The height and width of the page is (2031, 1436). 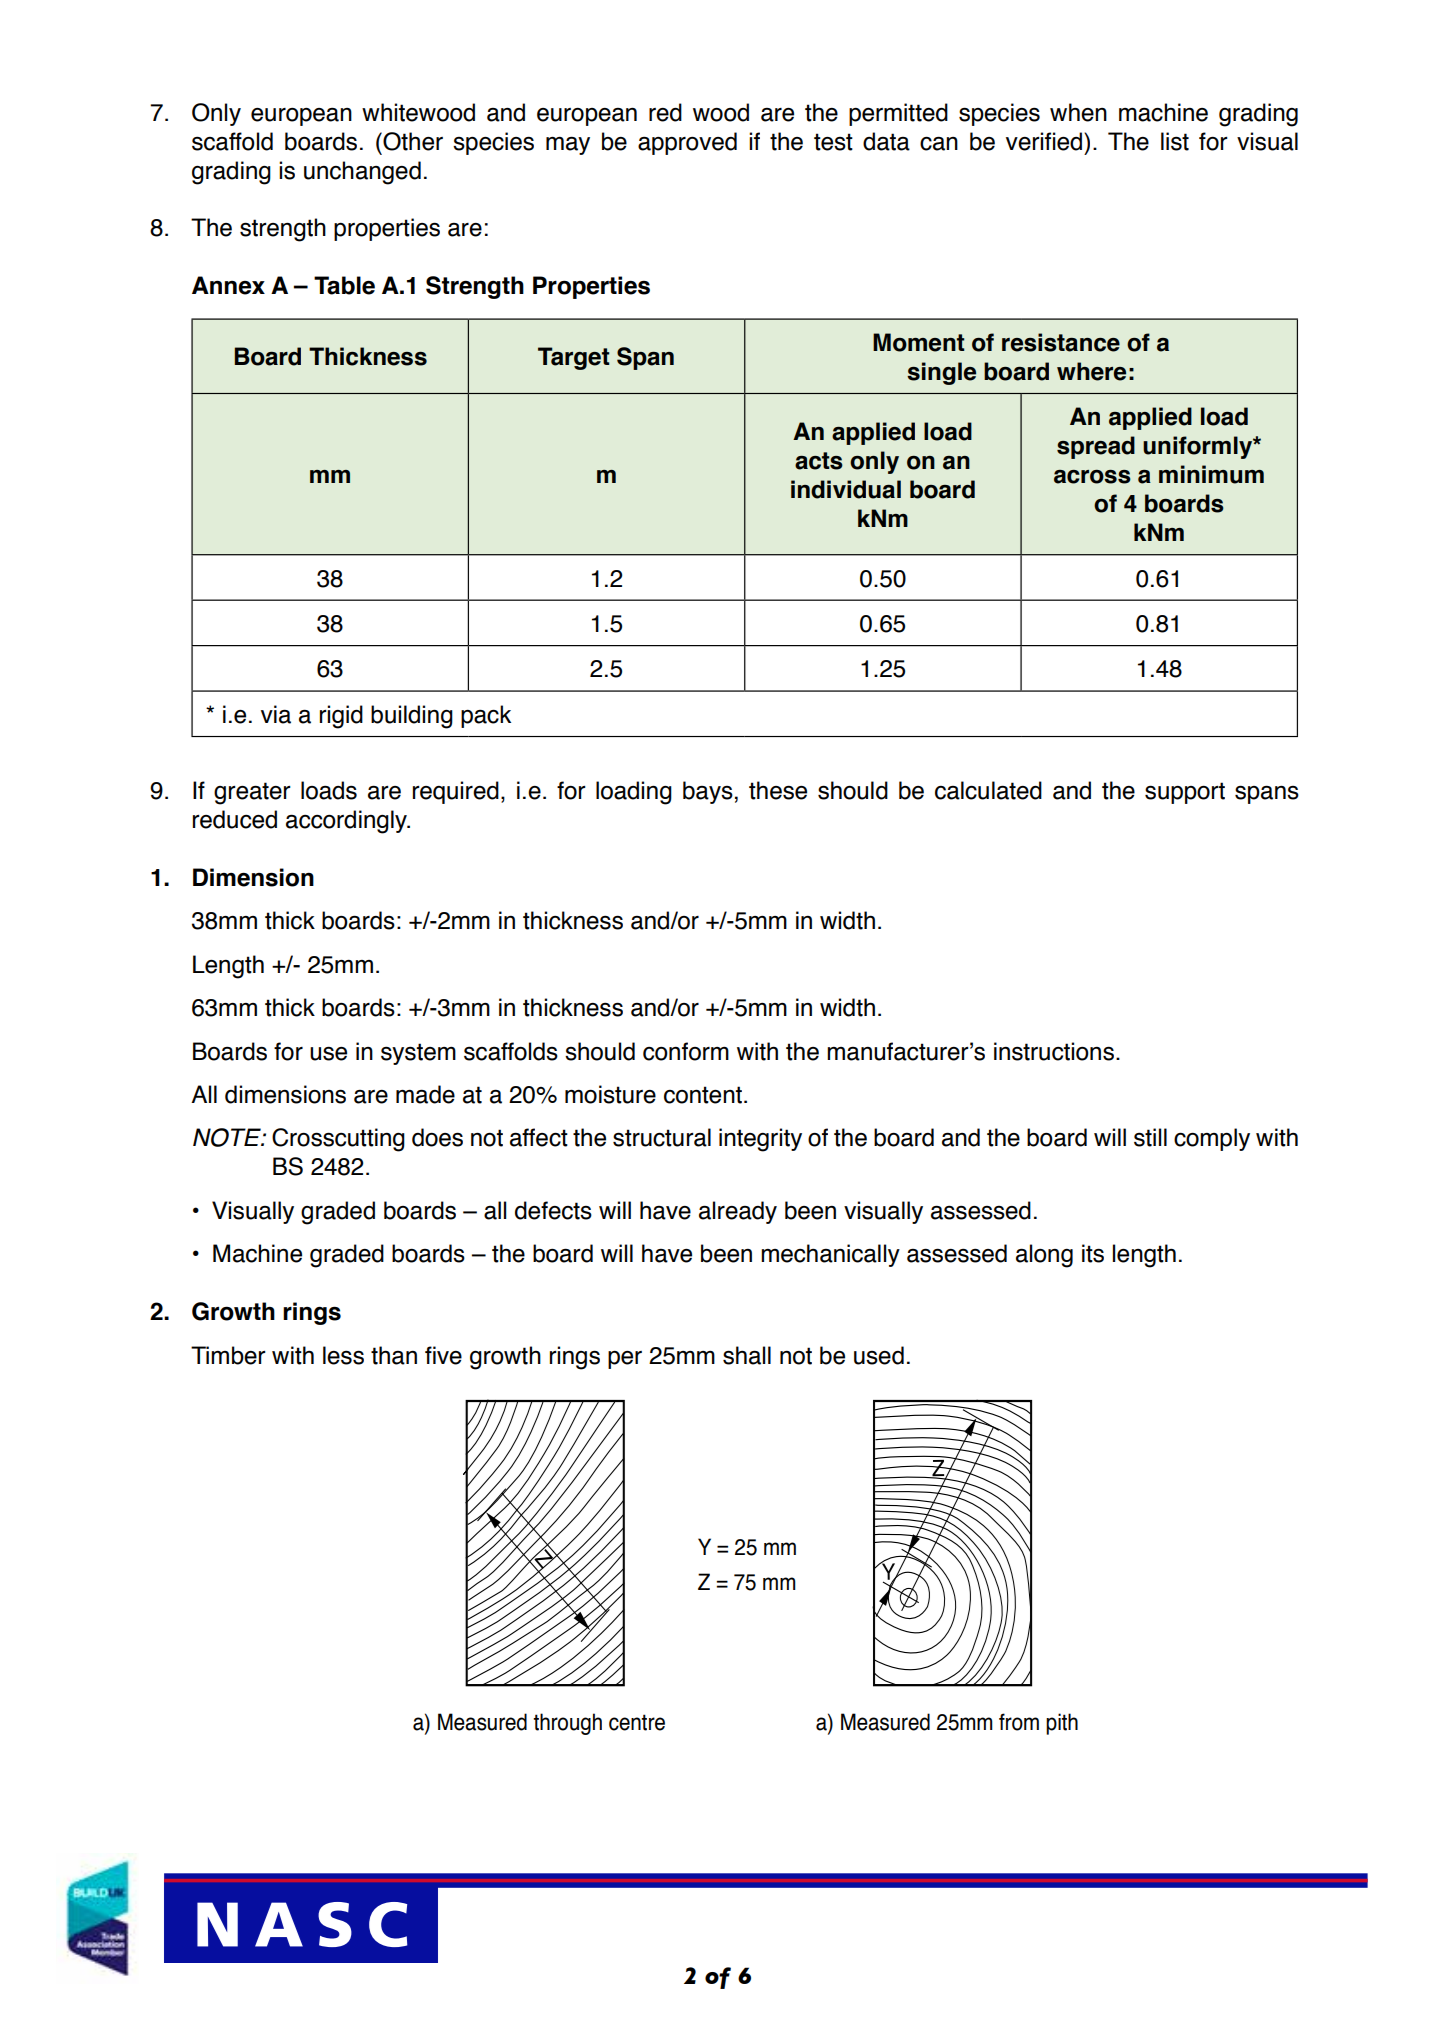 What do you see at coordinates (567, 1724) in the page?
I see `through` at bounding box center [567, 1724].
